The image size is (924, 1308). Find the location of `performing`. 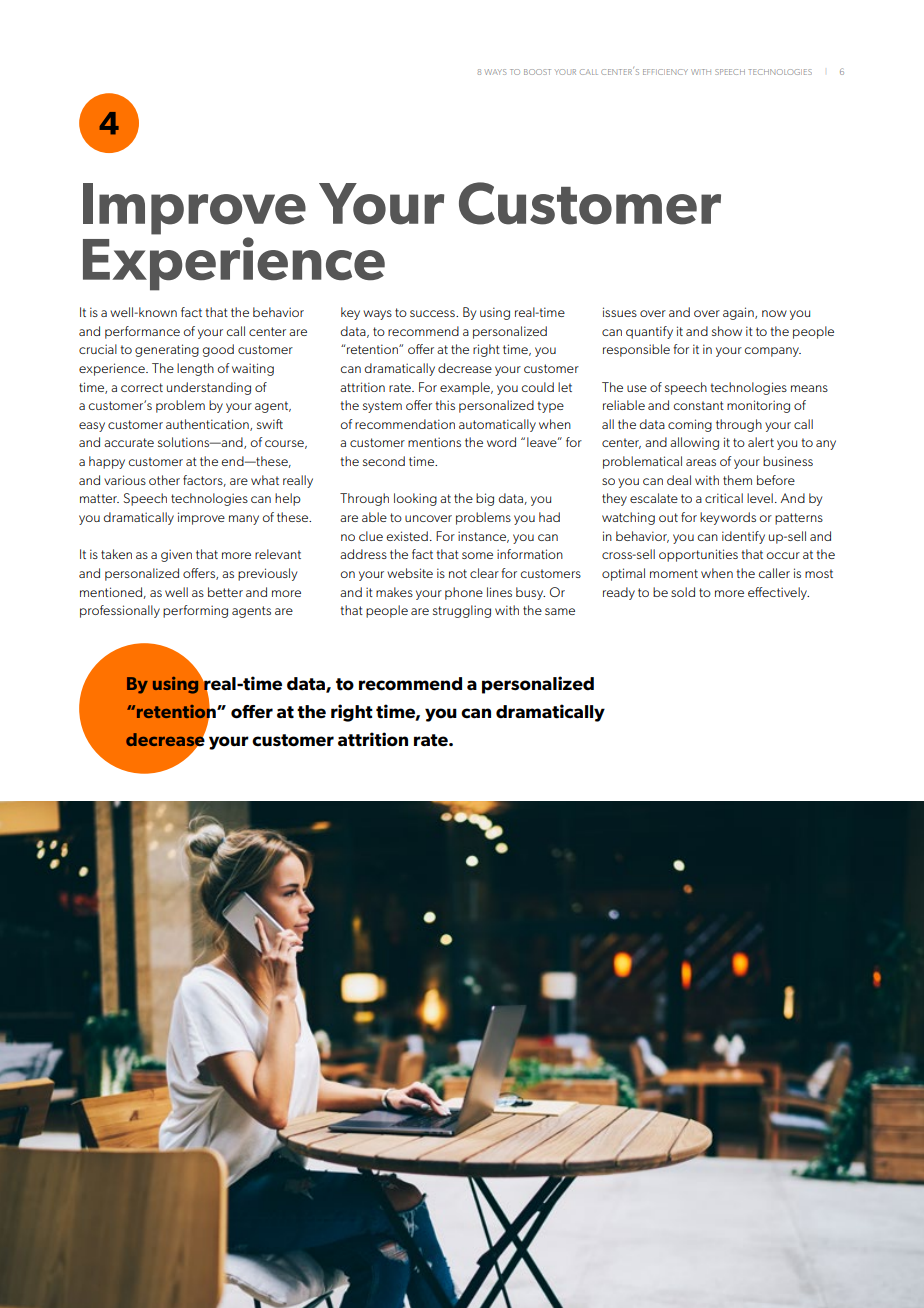

performing is located at coordinates (195, 611).
